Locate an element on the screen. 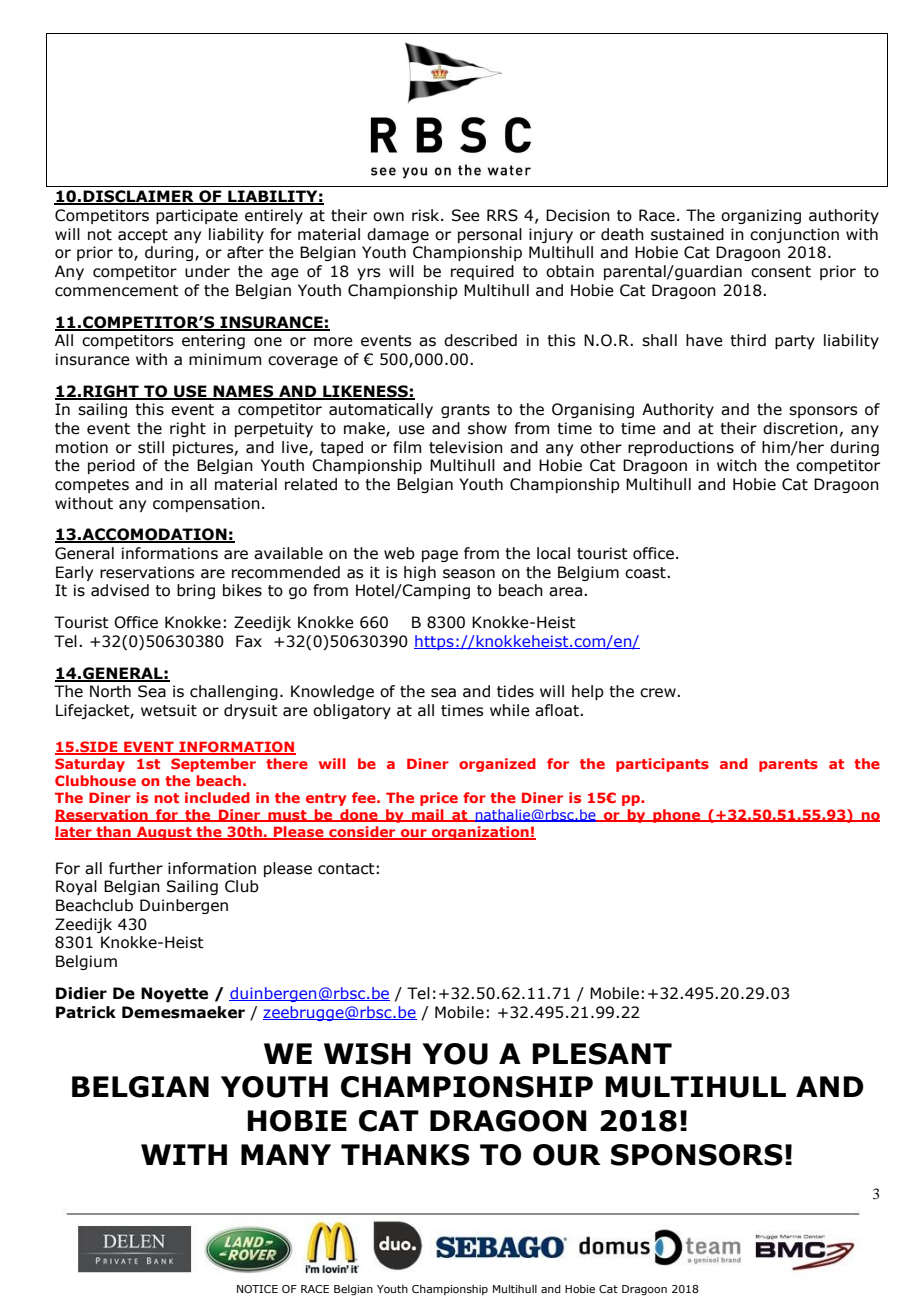  MANY is located at coordinates (286, 1154).
